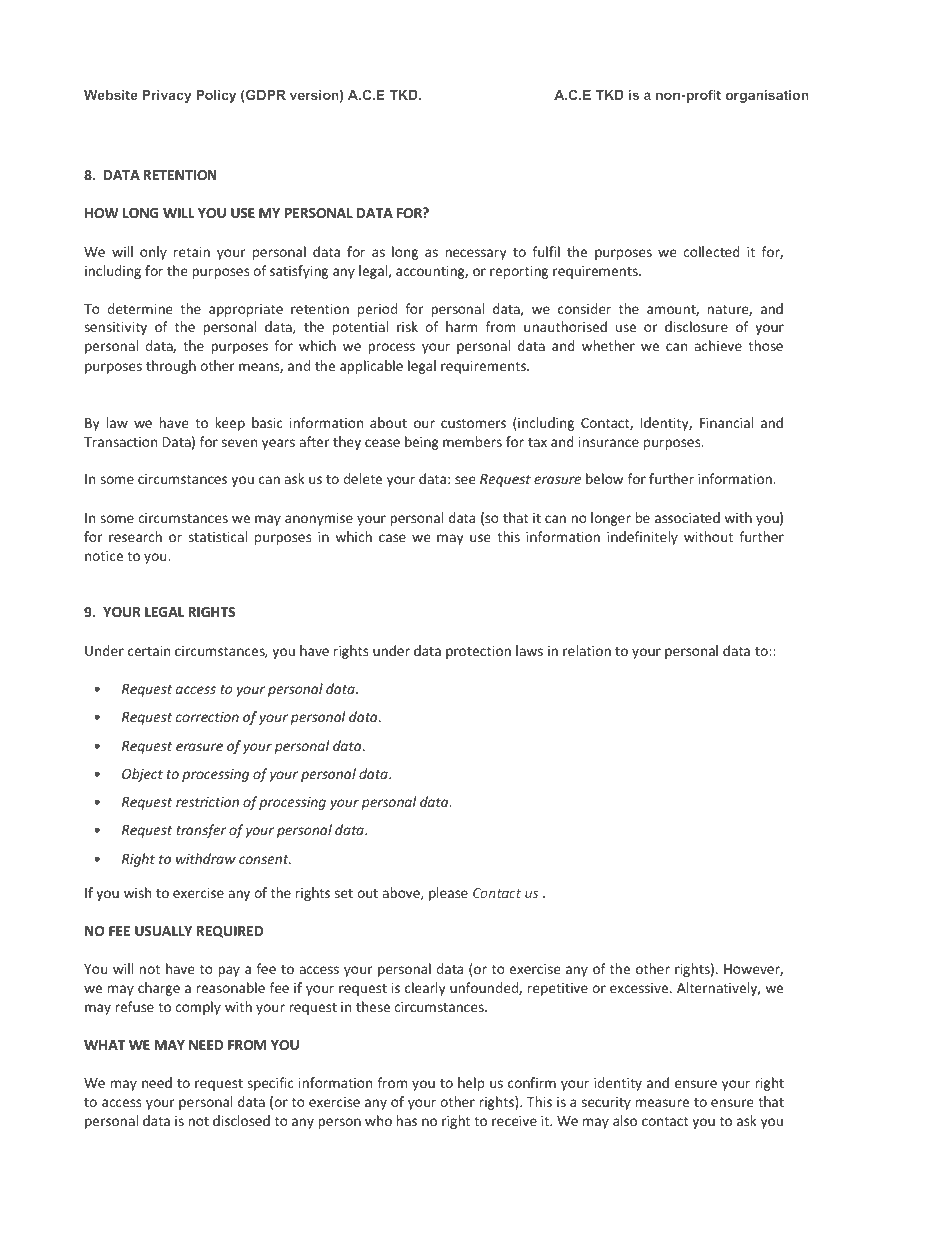 The image size is (952, 1233). Describe the element at coordinates (167, 96) in the page. I see `Privacy` at that location.
